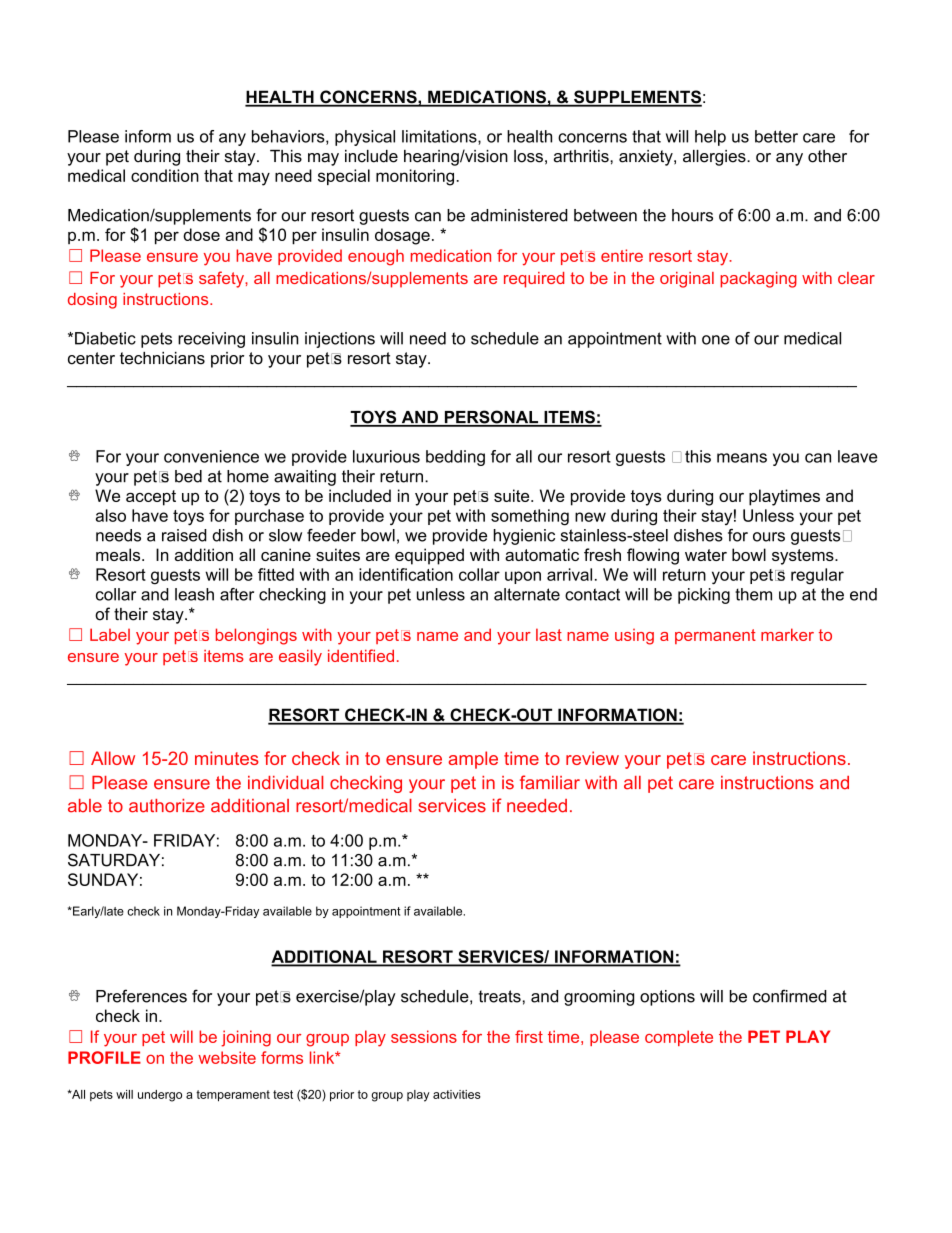 Image resolution: width=952 pixels, height=1233 pixels. Describe the element at coordinates (211, 456) in the screenshot. I see `convenience` at that location.
